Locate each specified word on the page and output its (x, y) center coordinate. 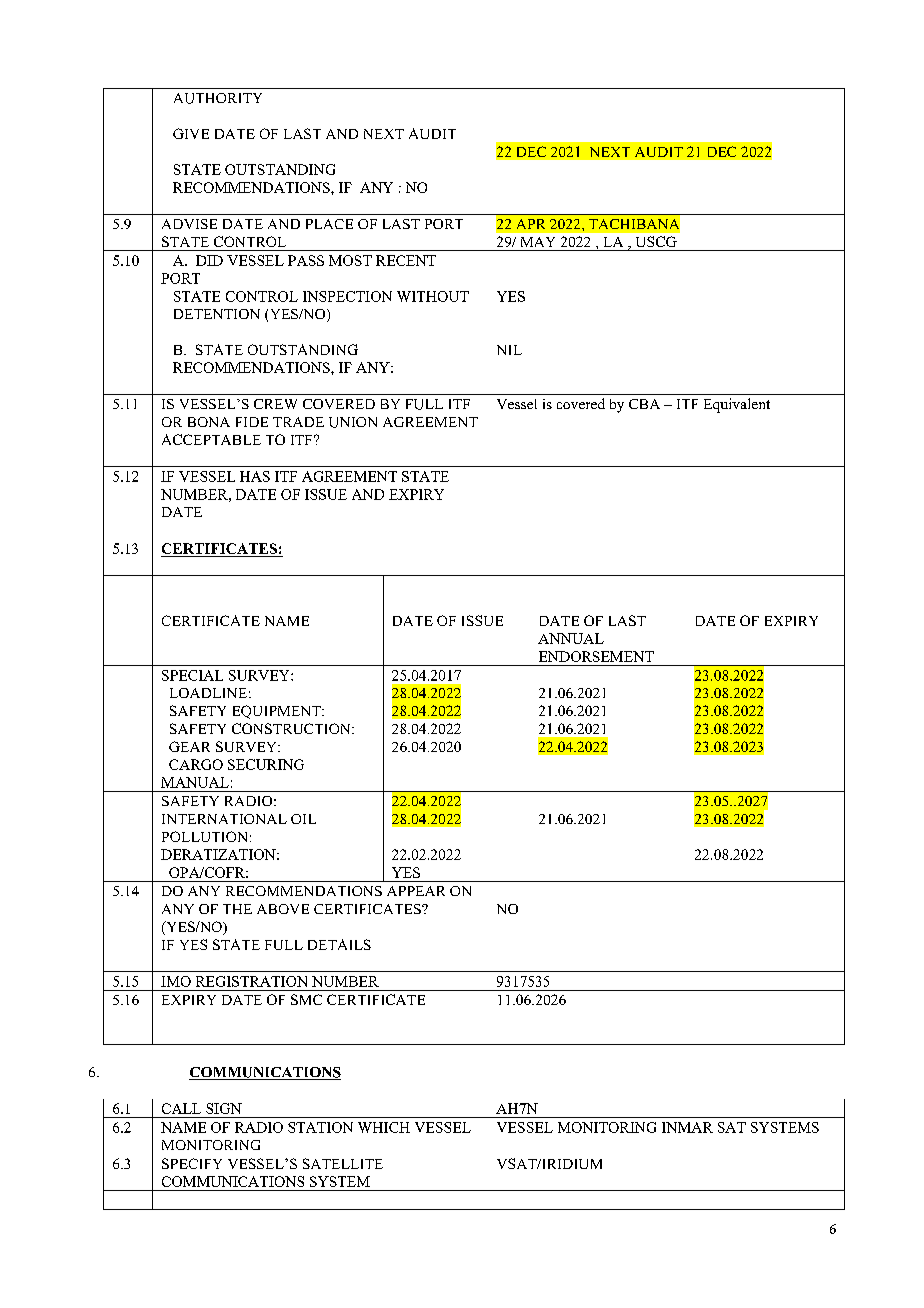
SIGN (224, 1108)
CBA (644, 404)
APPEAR (416, 891)
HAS (255, 476)
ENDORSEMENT (596, 656)
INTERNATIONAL (224, 819)
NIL (509, 350)
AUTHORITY (218, 98)
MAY (538, 242)
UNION (353, 422)
